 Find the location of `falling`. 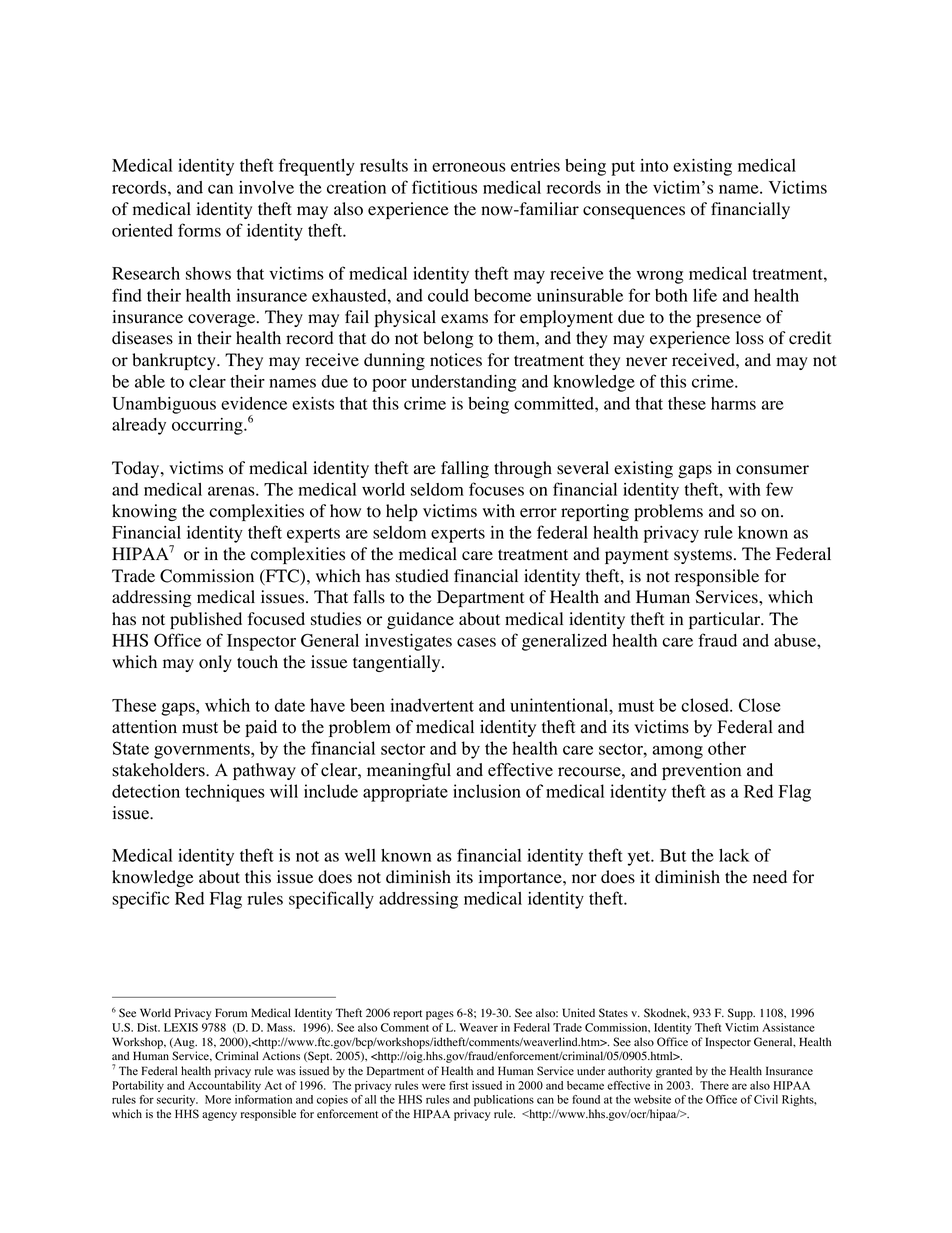

falling is located at coordinates (465, 469).
